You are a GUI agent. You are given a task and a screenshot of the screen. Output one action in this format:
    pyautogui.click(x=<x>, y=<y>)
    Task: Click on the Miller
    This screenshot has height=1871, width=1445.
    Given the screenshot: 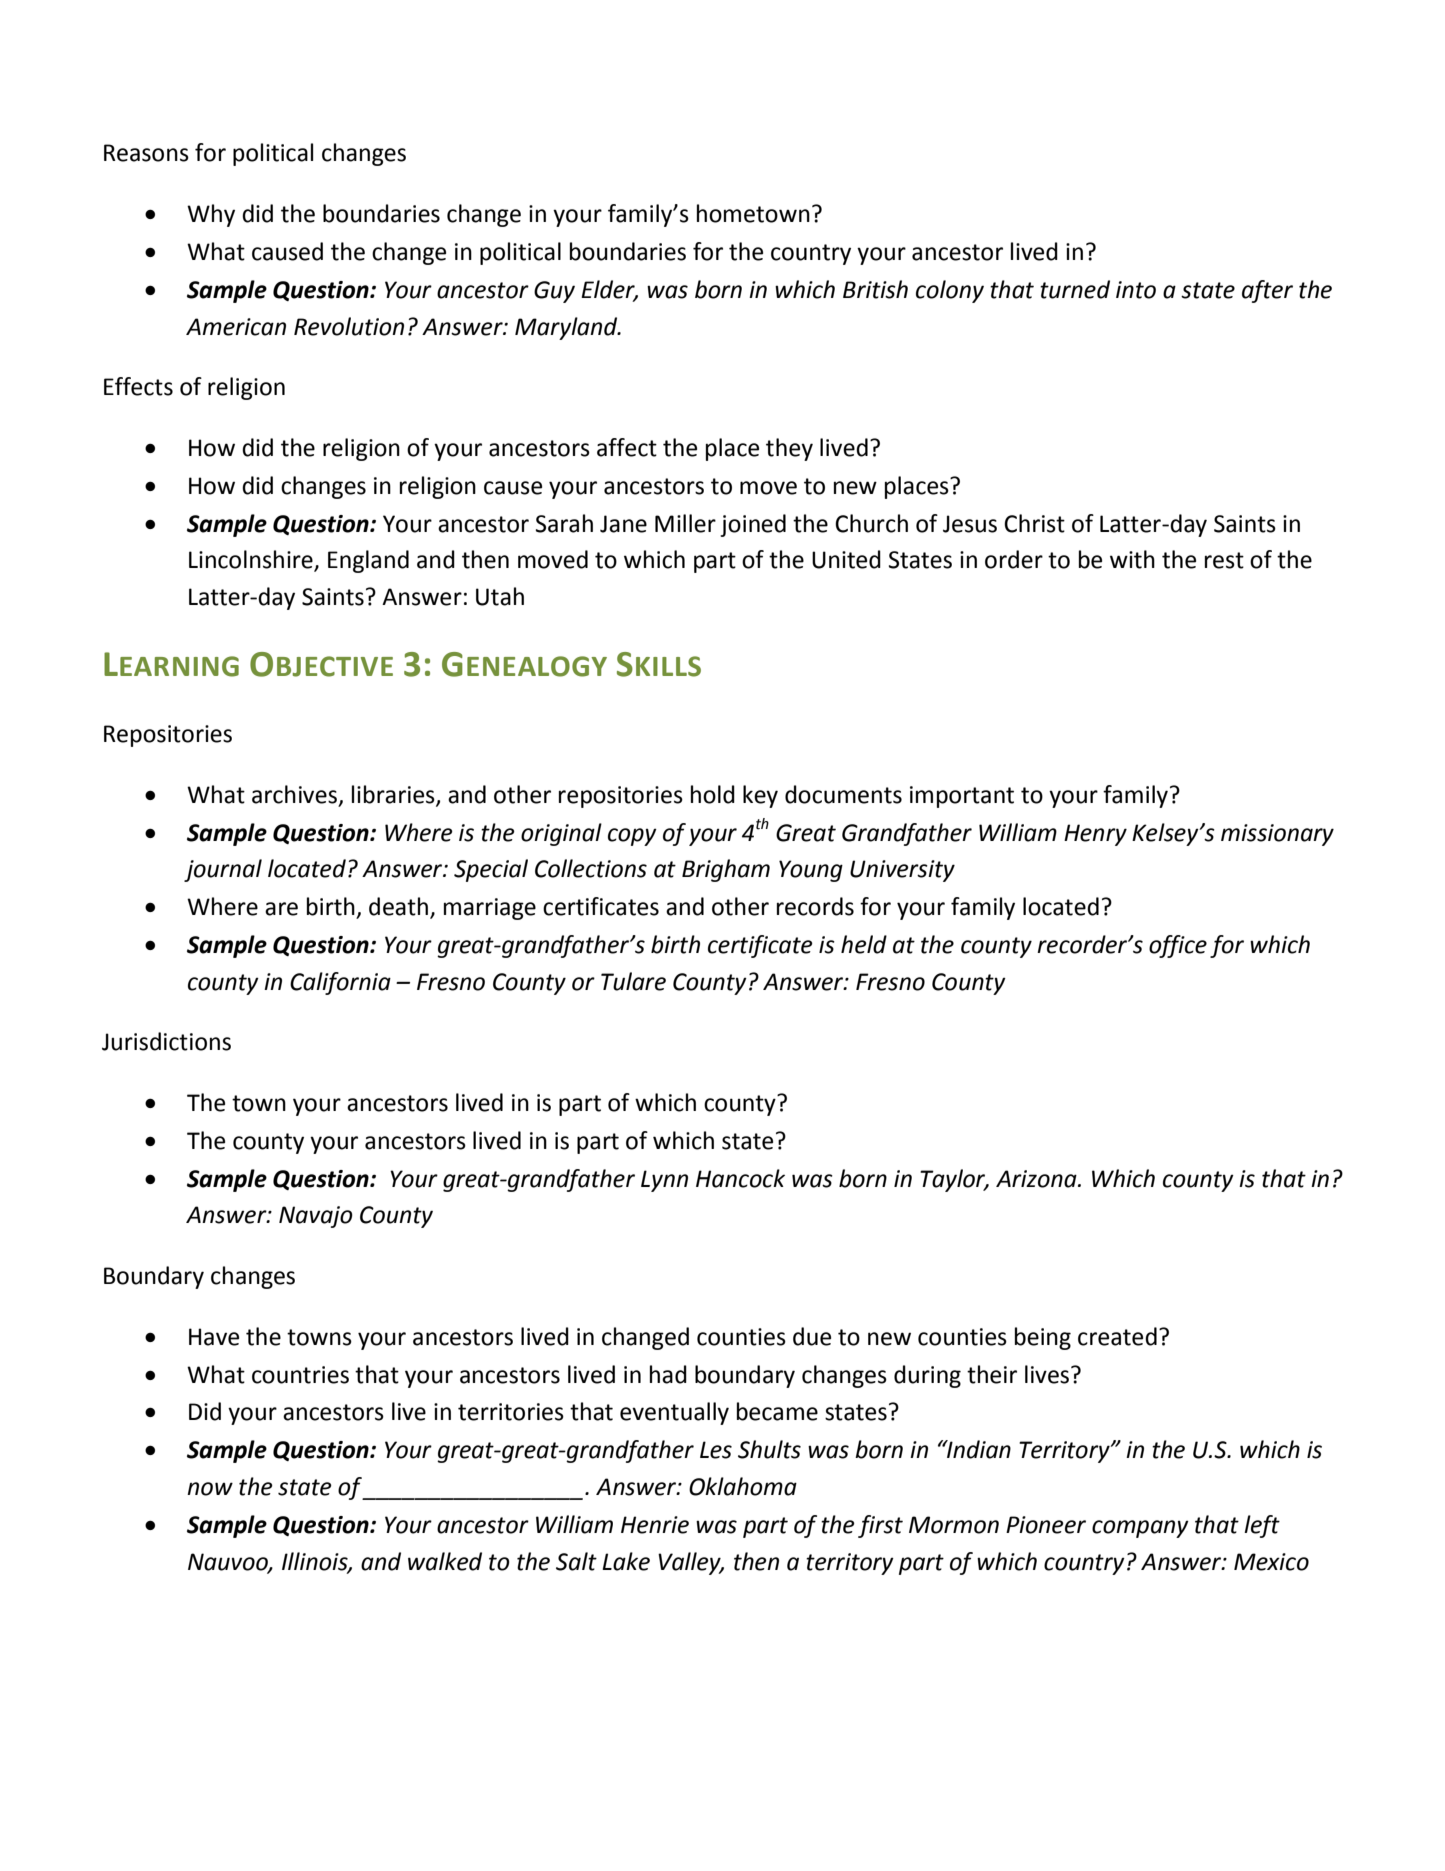 What is the action you would take?
    pyautogui.click(x=685, y=523)
